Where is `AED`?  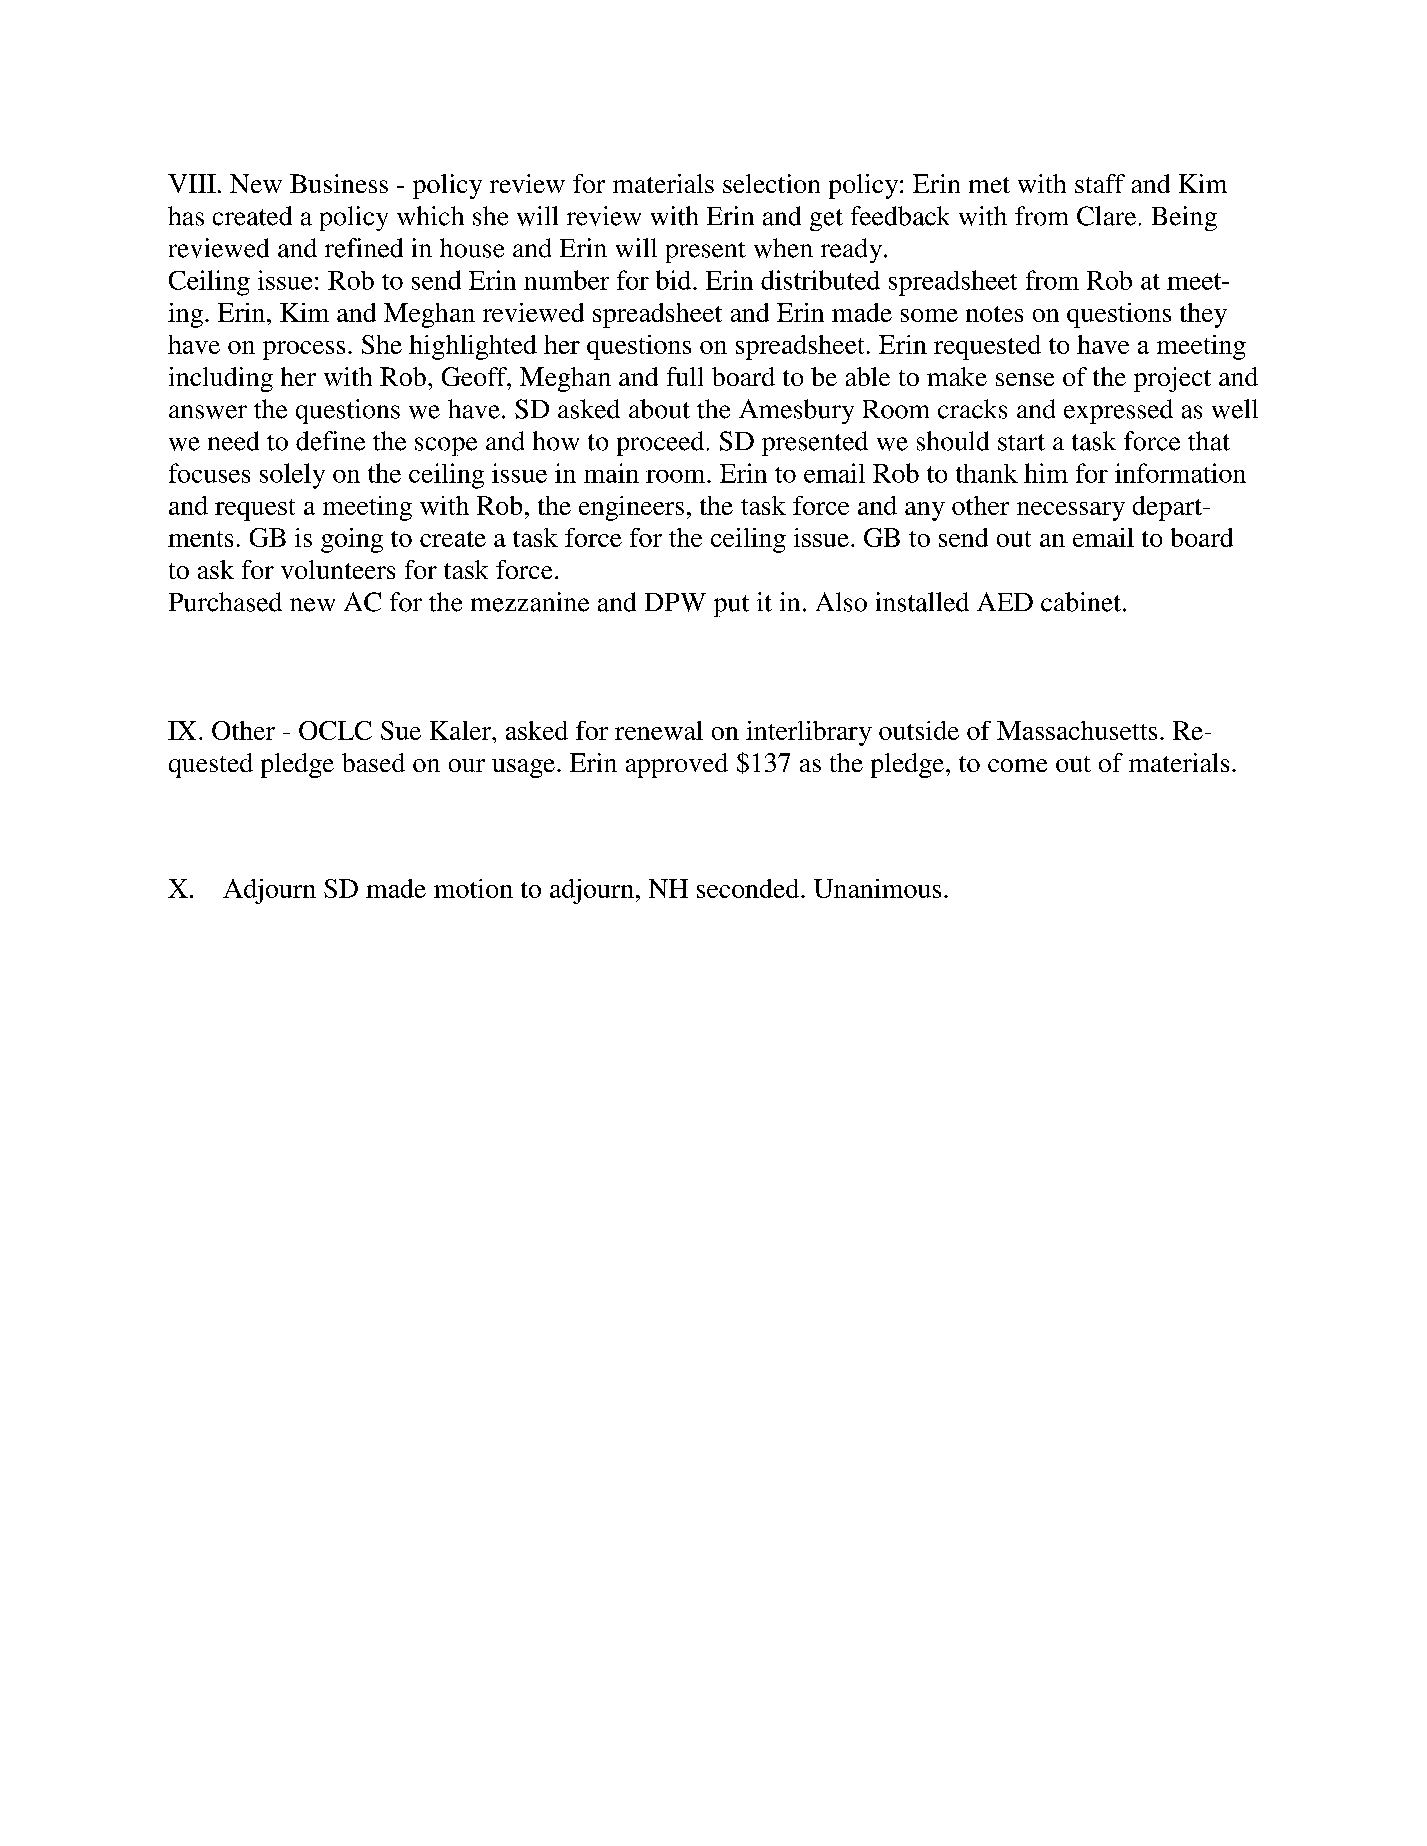
AED is located at coordinates (1005, 601).
